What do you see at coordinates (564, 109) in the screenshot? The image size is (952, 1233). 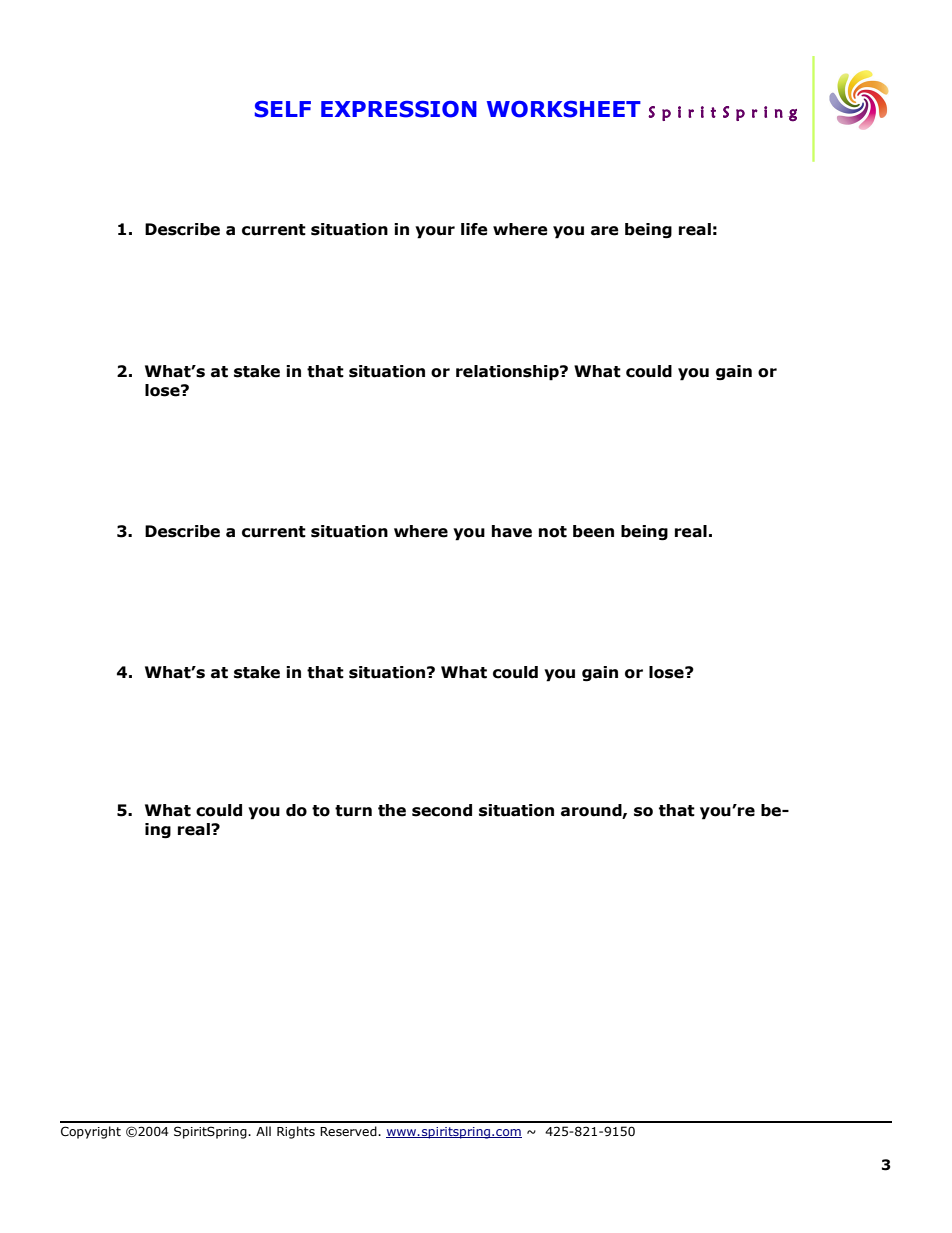 I see `WORKSHEET` at bounding box center [564, 109].
